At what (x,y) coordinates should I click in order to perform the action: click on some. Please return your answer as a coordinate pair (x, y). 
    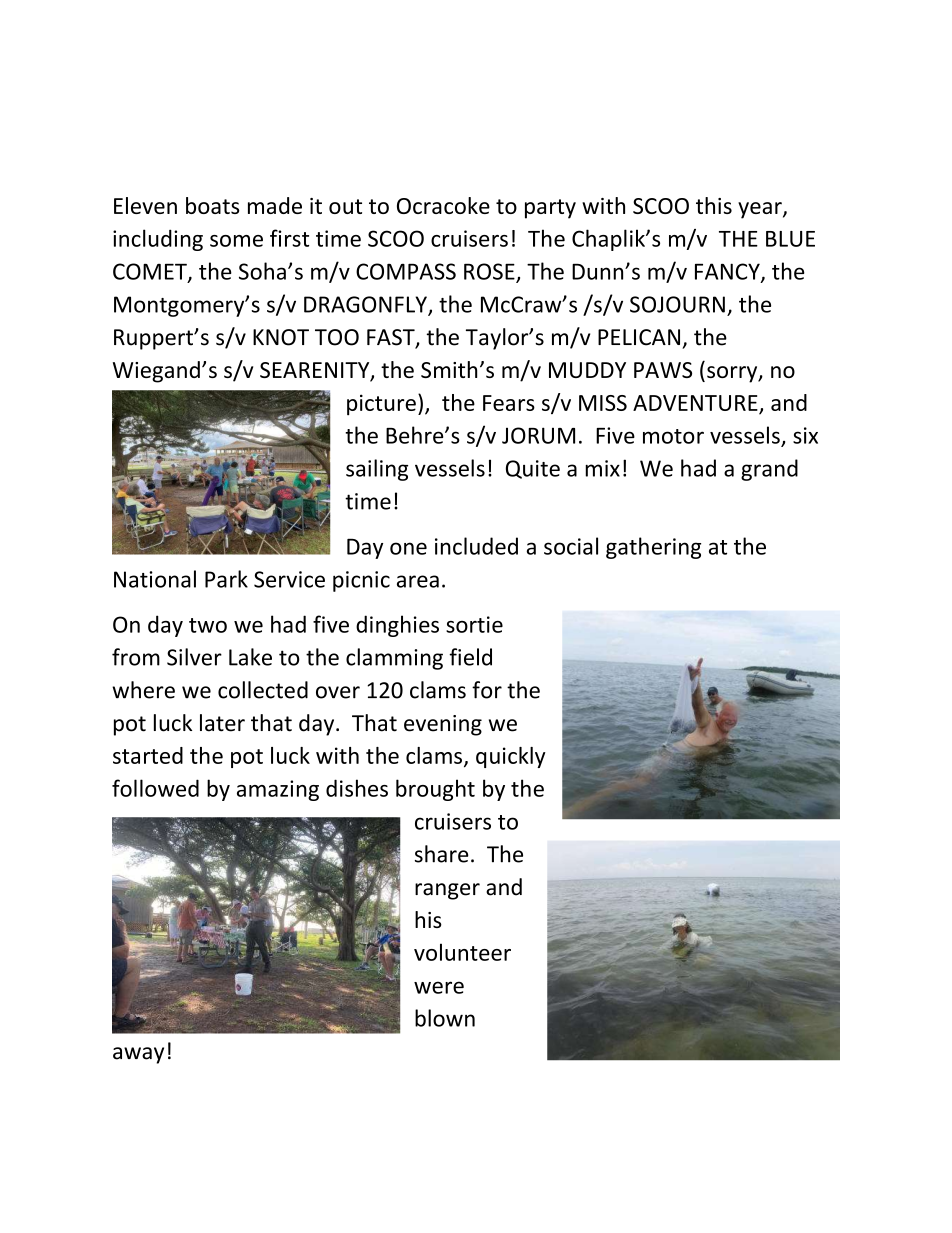
    Looking at the image, I should click on (236, 241).
